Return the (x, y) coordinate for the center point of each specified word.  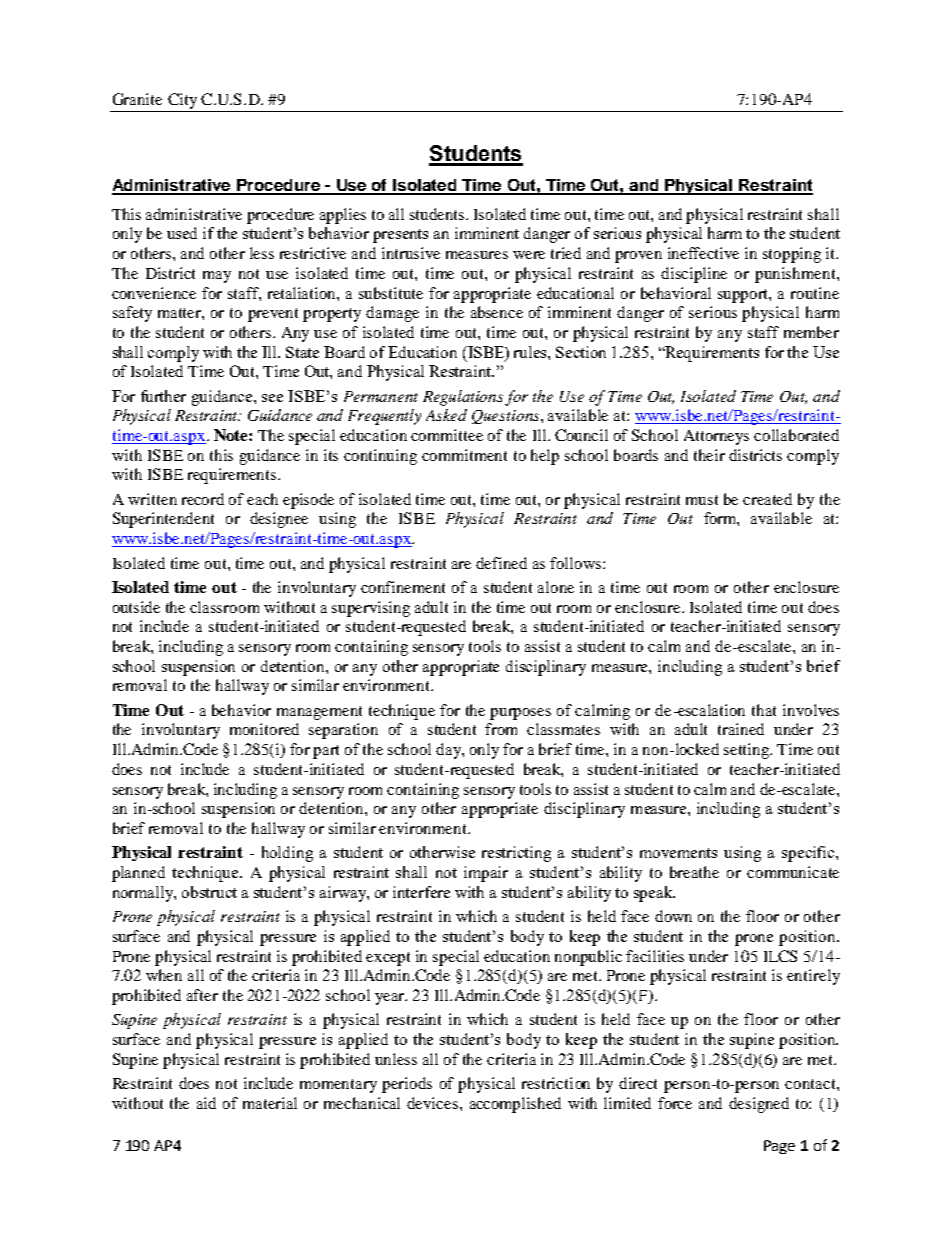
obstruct (209, 892)
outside (136, 607)
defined (501, 563)
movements (678, 853)
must (702, 500)
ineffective (703, 253)
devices (434, 1103)
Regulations (463, 398)
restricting (516, 854)
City (182, 101)
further (163, 396)
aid (206, 1103)
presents (400, 236)
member (811, 332)
